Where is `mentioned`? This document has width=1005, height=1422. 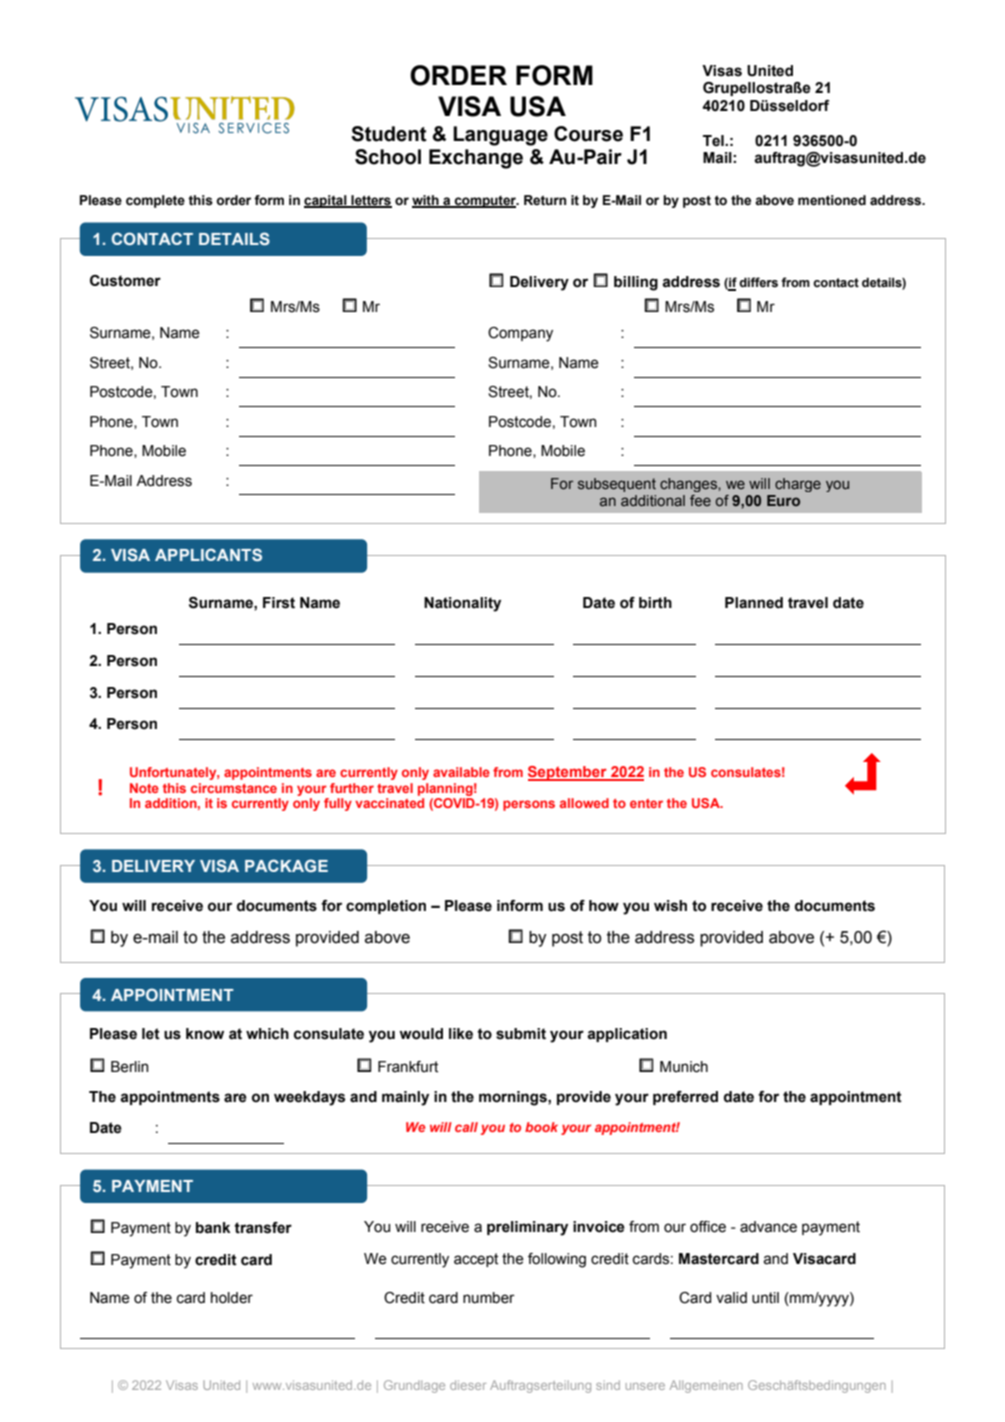 mentioned is located at coordinates (832, 200).
